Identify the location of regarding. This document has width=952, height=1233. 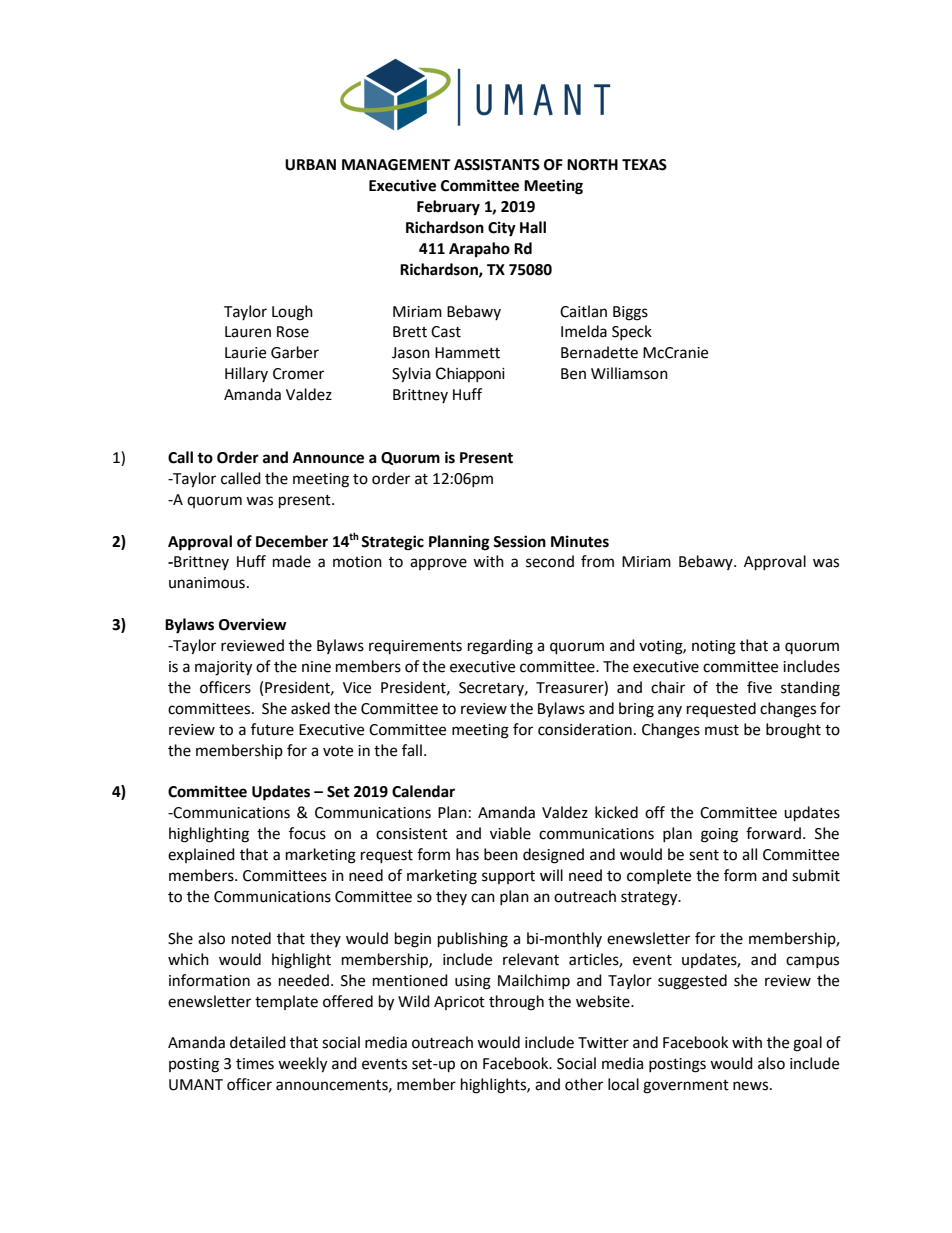
(500, 647).
